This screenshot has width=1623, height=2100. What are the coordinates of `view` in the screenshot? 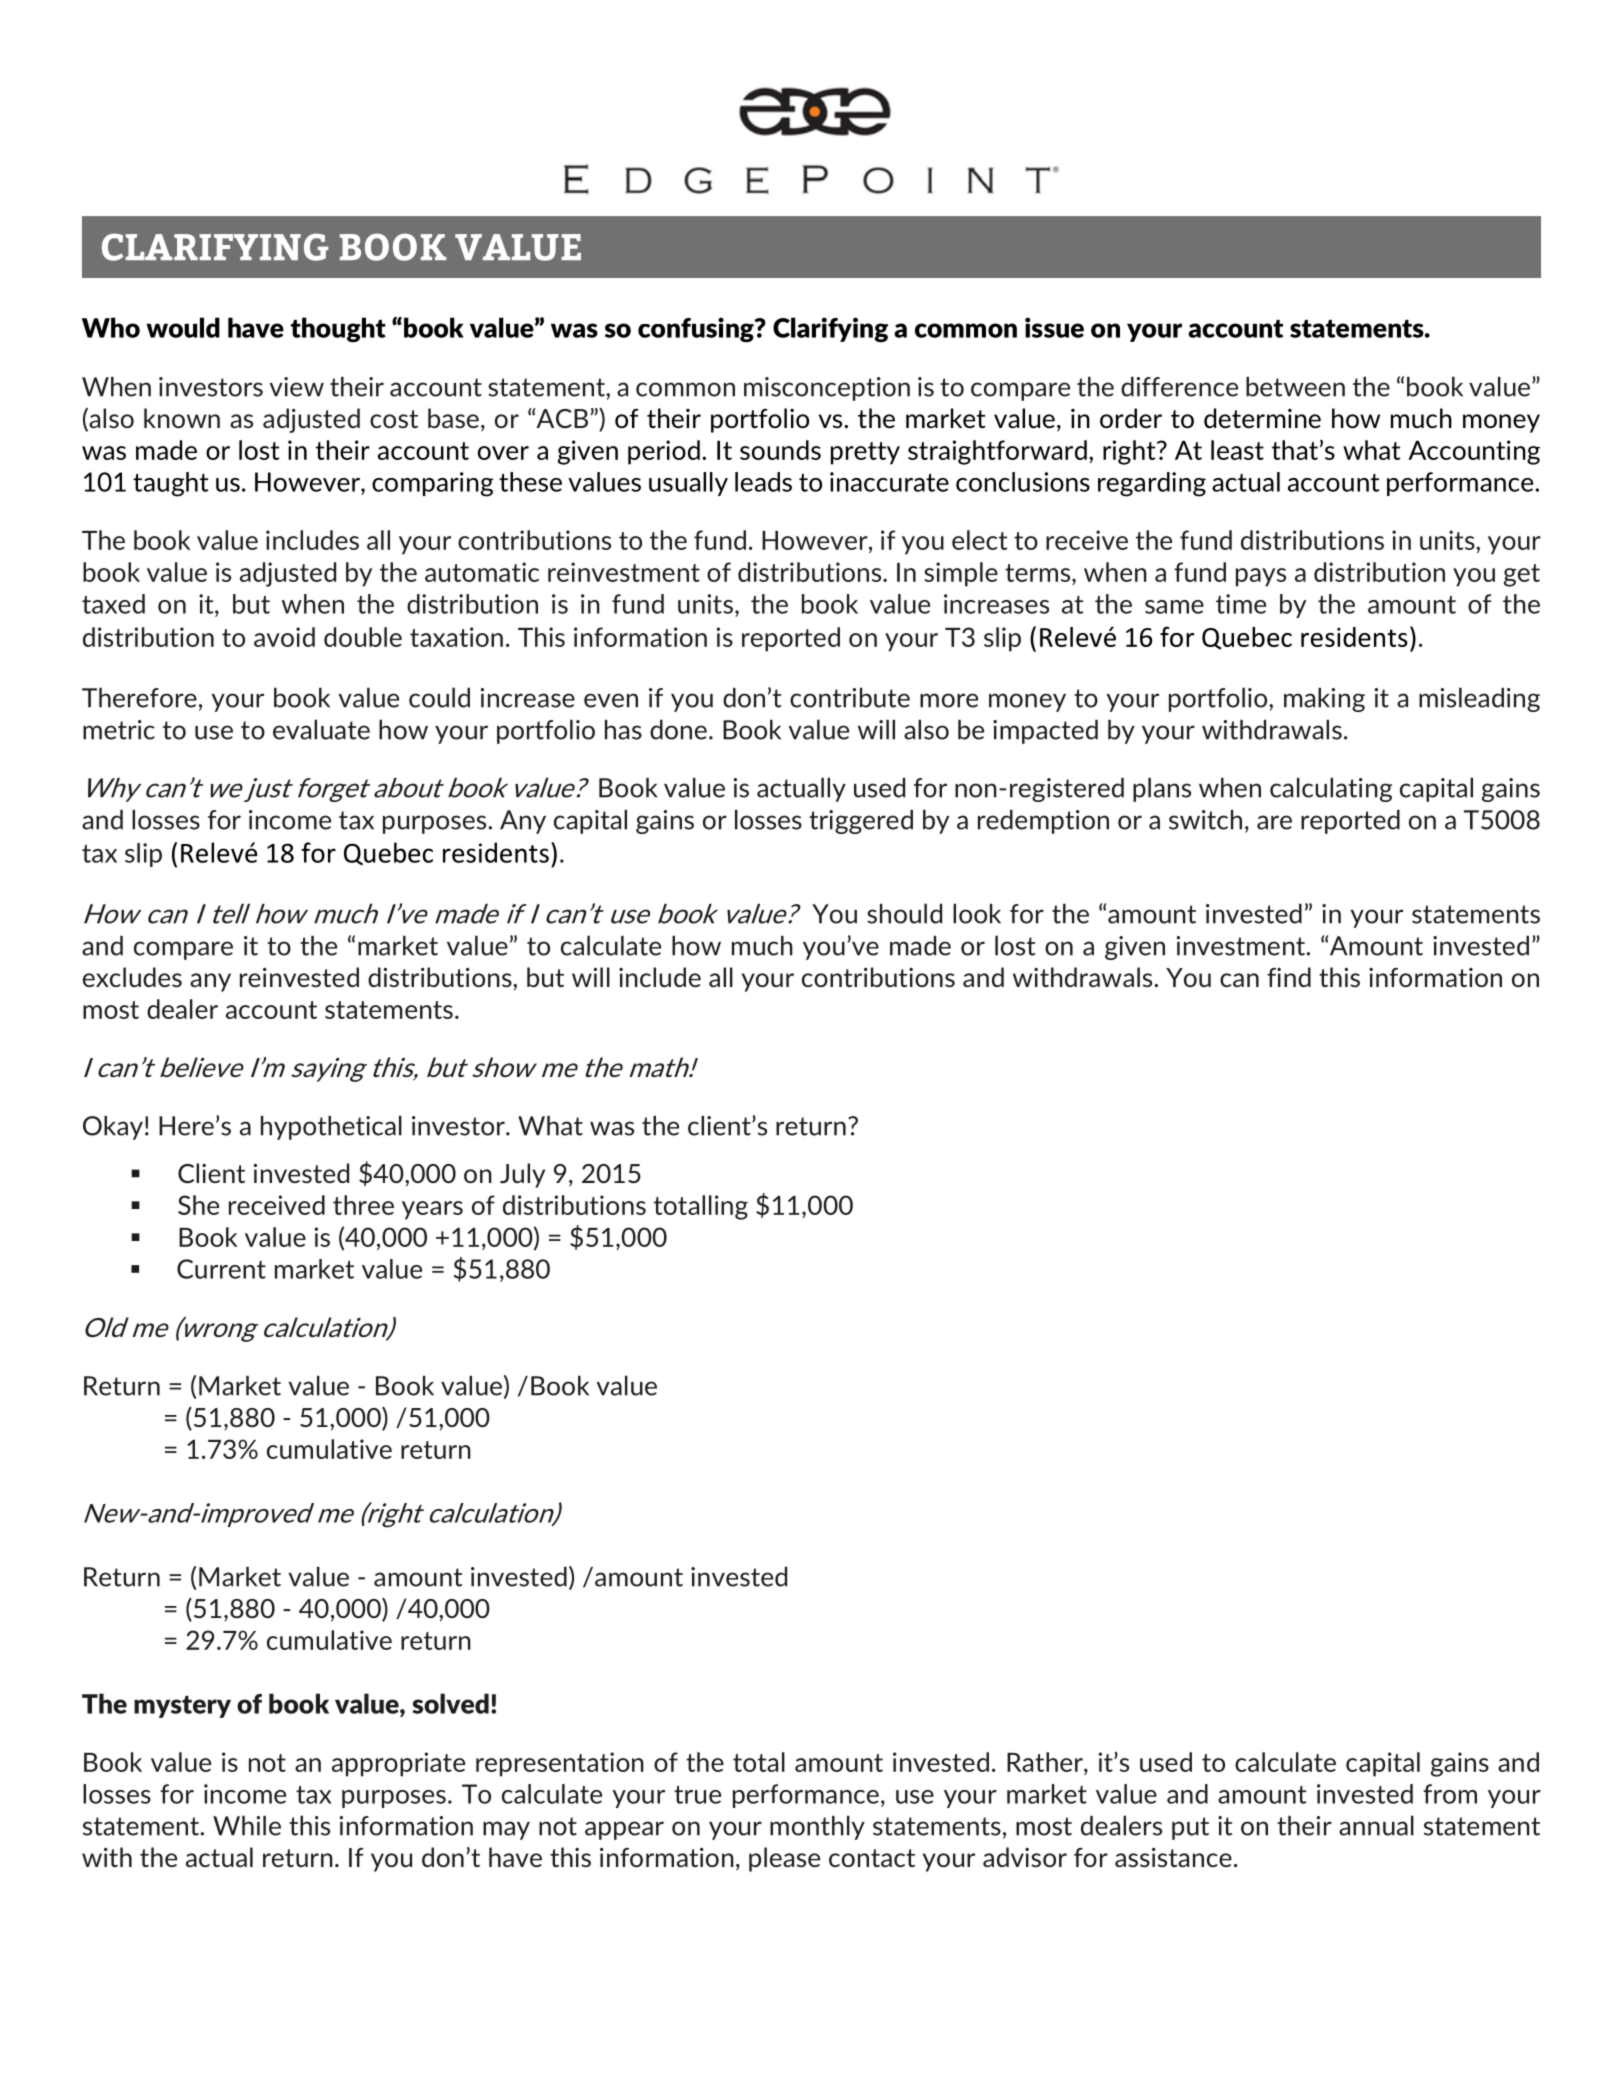 It's located at (297, 387).
